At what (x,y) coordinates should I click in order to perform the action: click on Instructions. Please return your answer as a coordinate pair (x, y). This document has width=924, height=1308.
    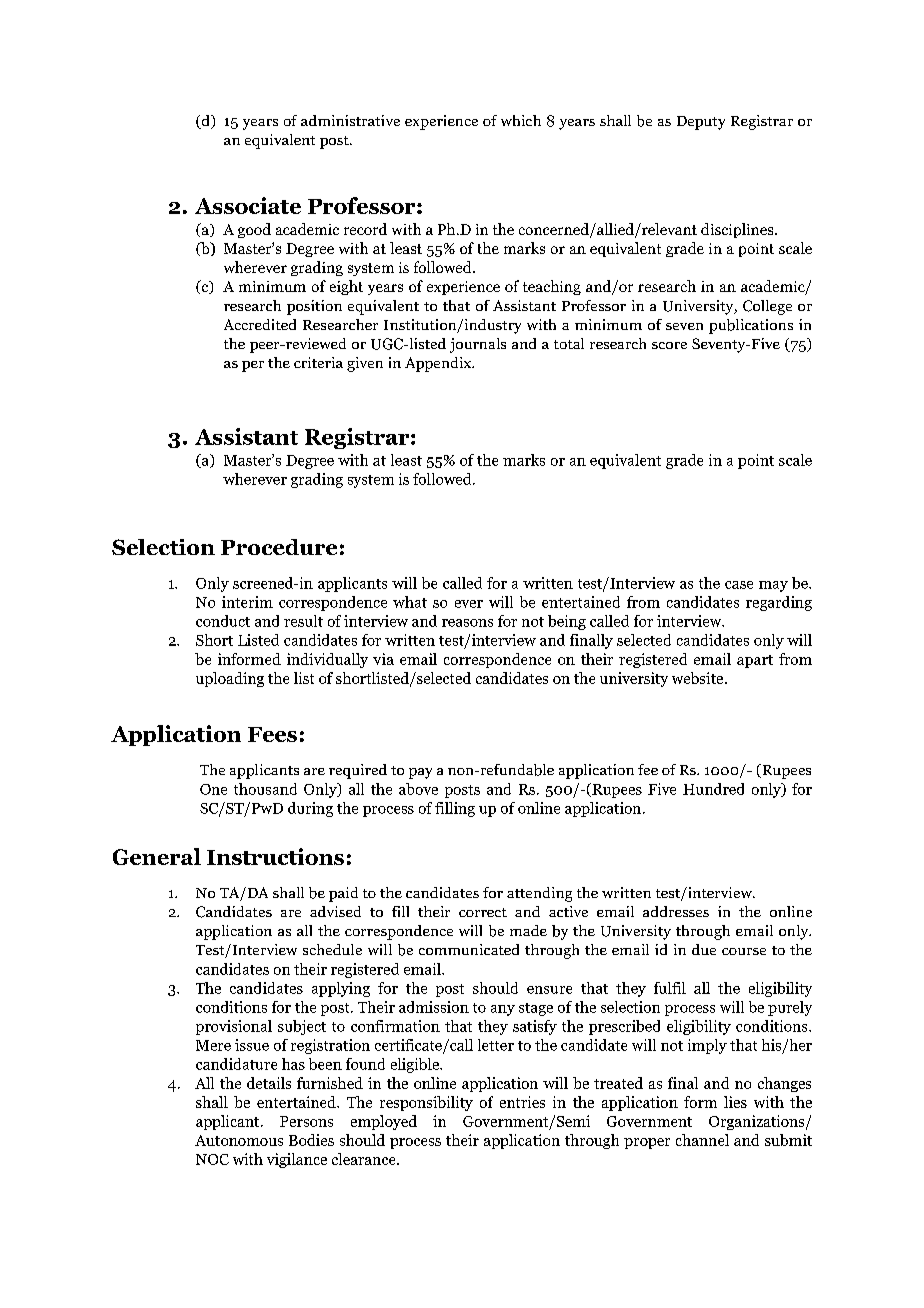
    Looking at the image, I should click on (275, 856).
